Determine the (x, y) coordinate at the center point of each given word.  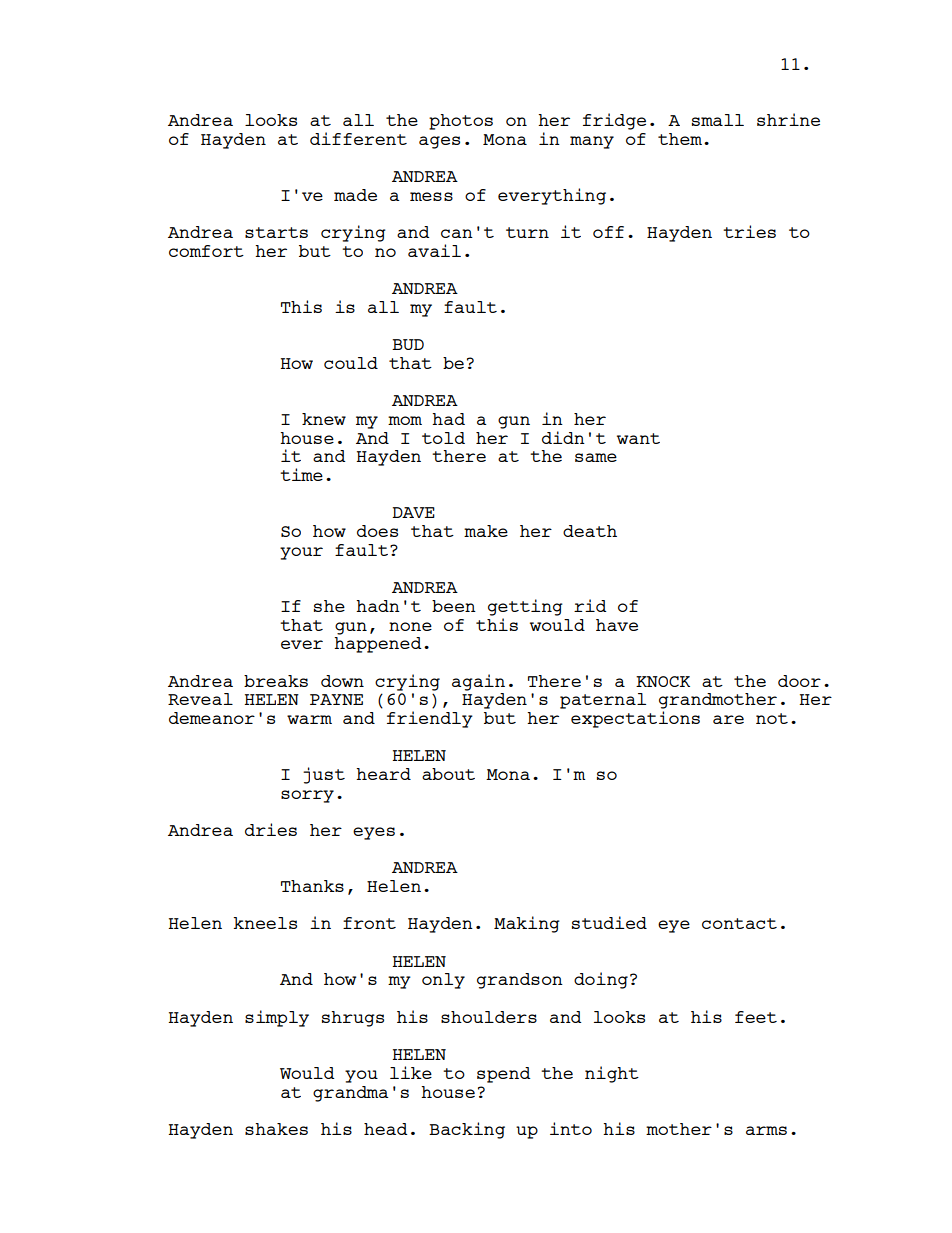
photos (461, 122)
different (358, 138)
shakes (276, 1129)
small (718, 120)
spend (503, 1075)
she (329, 606)
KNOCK (663, 681)
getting (525, 607)
